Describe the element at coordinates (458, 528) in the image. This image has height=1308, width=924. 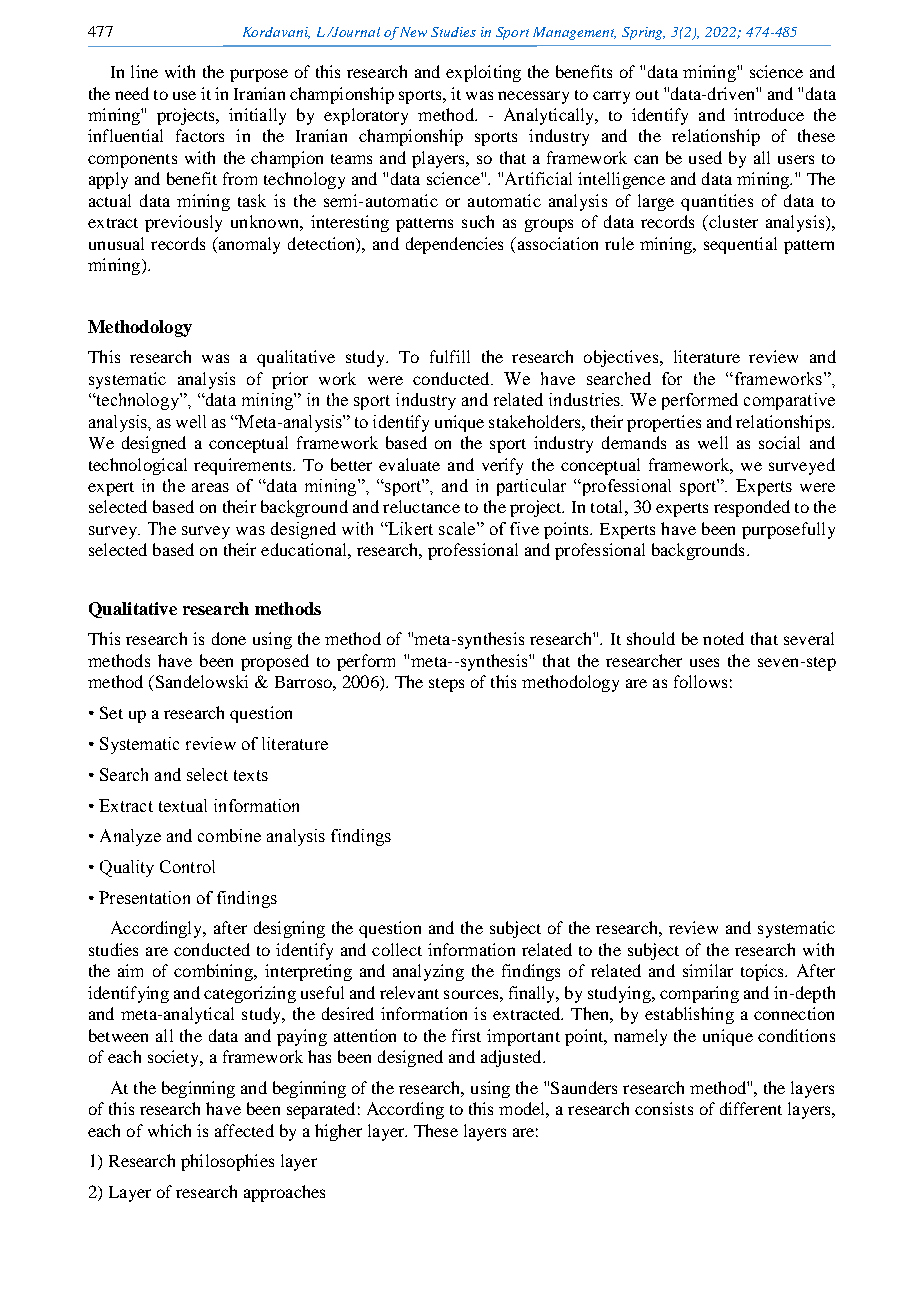
I see `scale` at that location.
